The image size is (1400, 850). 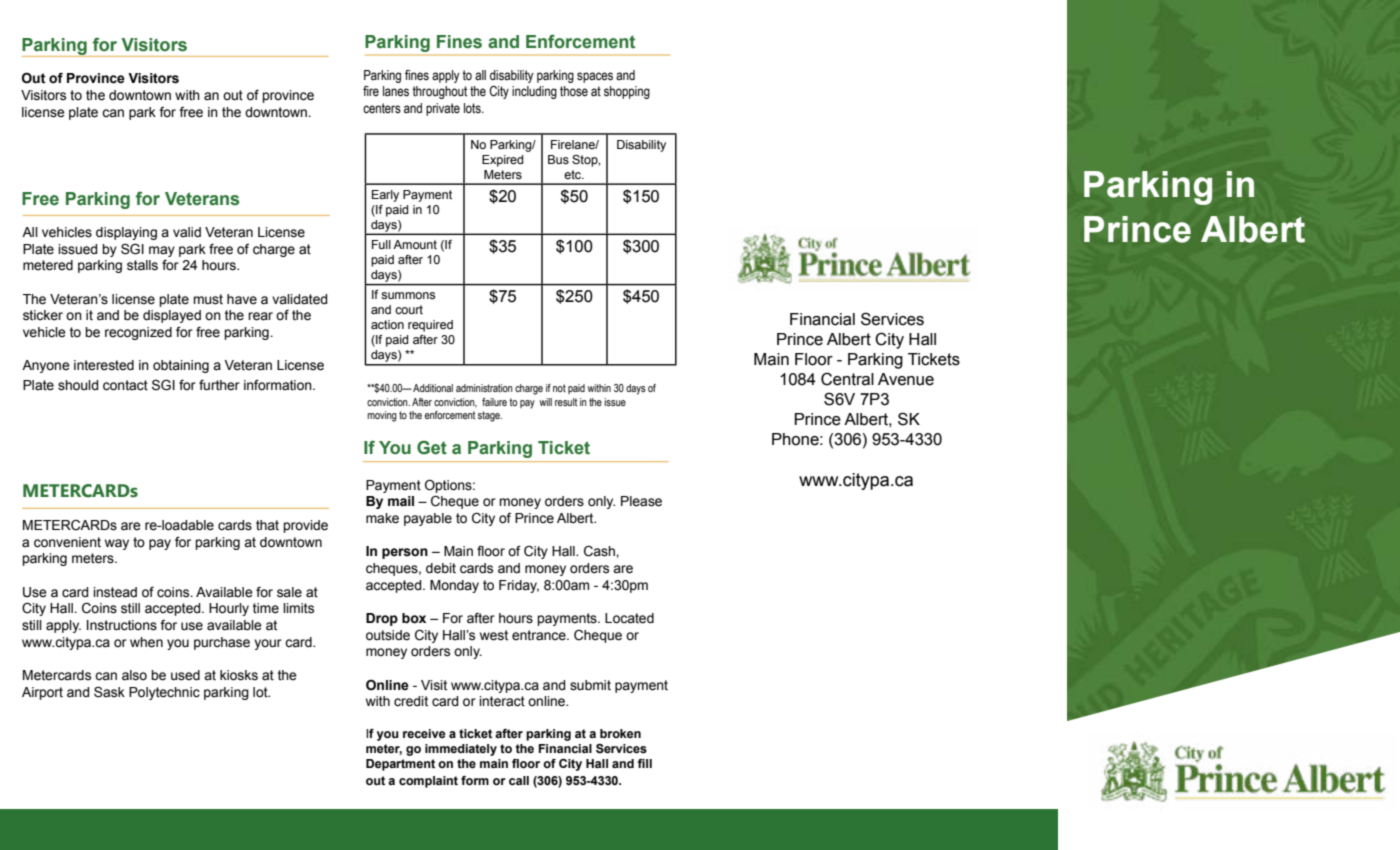 I want to click on Instructions, so click(x=122, y=625).
